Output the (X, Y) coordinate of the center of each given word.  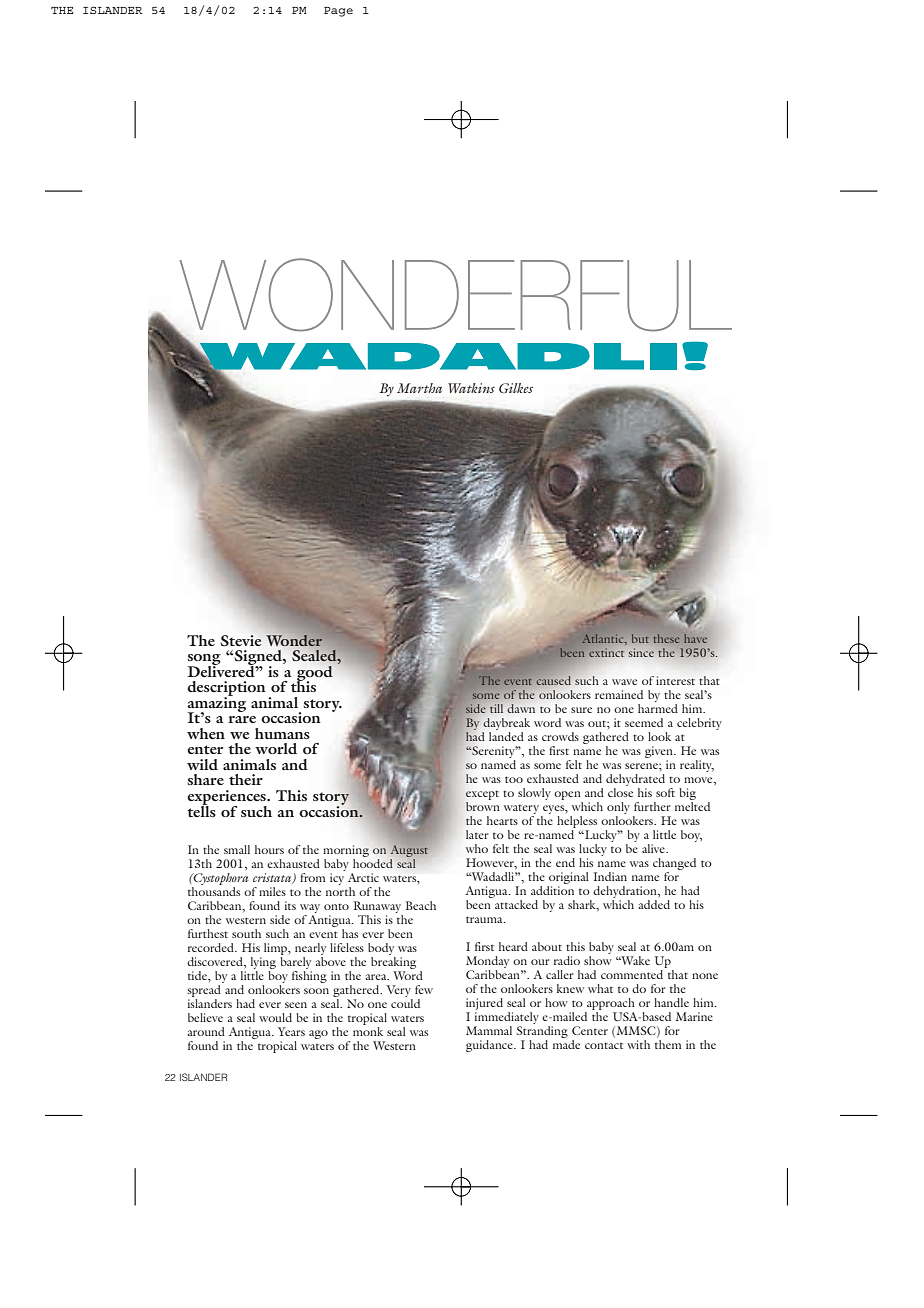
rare (242, 719)
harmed (658, 708)
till (496, 708)
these (666, 638)
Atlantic (604, 638)
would (275, 1017)
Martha (419, 388)
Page (338, 12)
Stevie (241, 641)
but (640, 638)
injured (484, 1005)
